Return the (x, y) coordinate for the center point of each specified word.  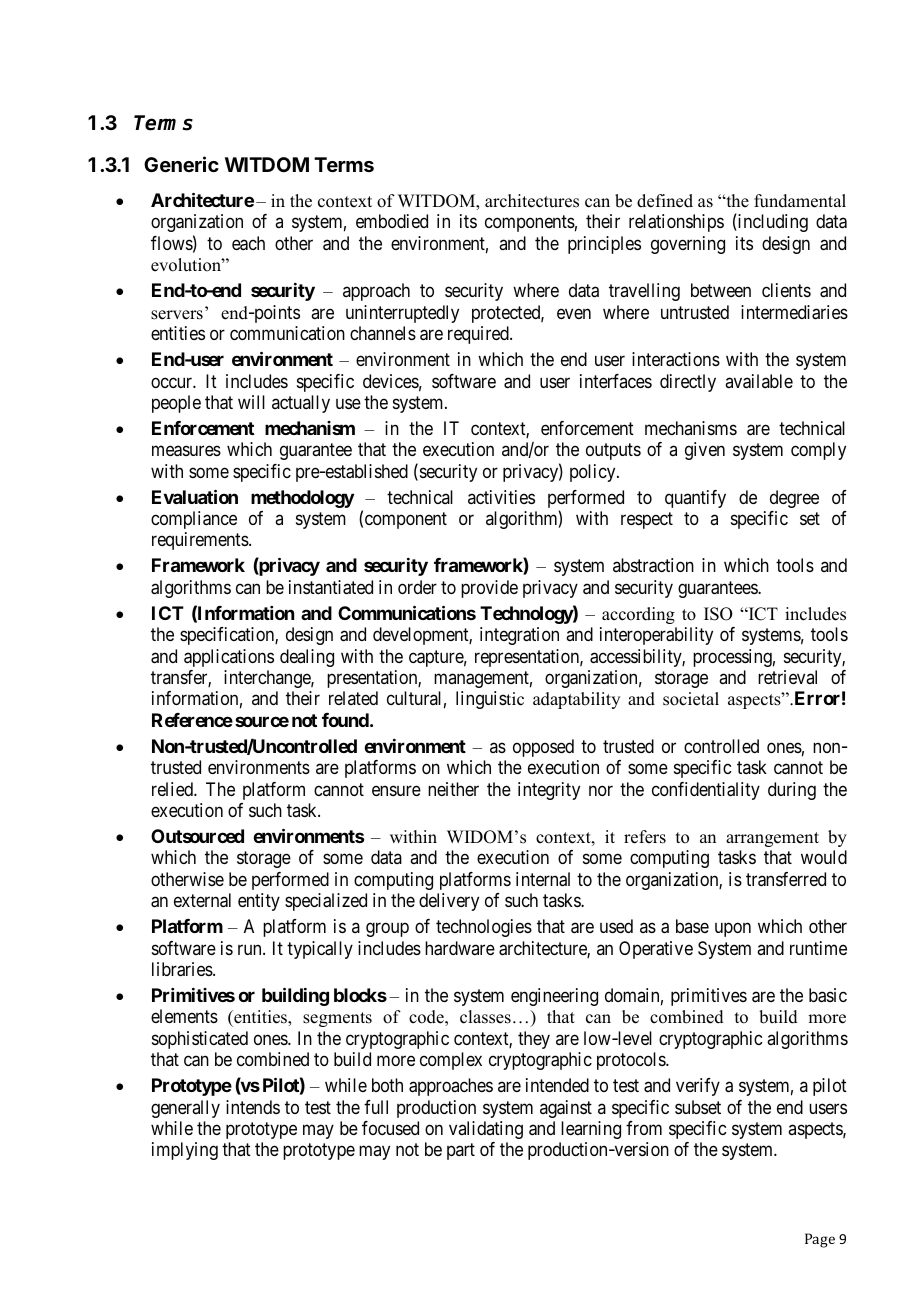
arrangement (772, 839)
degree (794, 499)
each (248, 243)
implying (185, 1151)
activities (501, 497)
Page (820, 1240)
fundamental (800, 201)
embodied (392, 221)
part (461, 1152)
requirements (201, 541)
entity (259, 902)
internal (543, 879)
